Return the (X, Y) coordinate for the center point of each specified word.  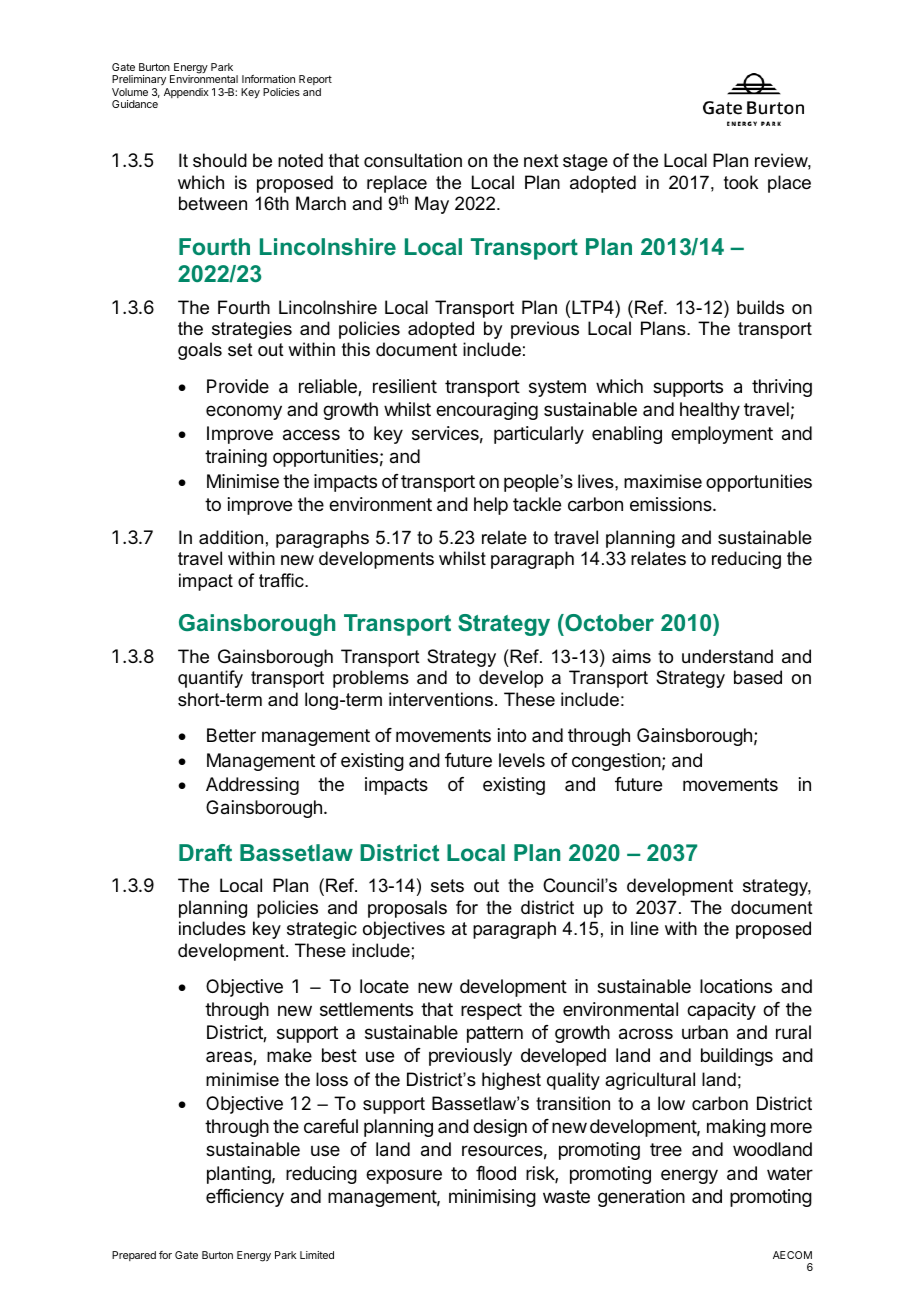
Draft (205, 852)
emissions (672, 504)
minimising (492, 1198)
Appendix (186, 93)
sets (447, 885)
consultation (413, 160)
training (236, 458)
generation (641, 1198)
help (491, 506)
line (645, 928)
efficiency (245, 1198)
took (741, 182)
